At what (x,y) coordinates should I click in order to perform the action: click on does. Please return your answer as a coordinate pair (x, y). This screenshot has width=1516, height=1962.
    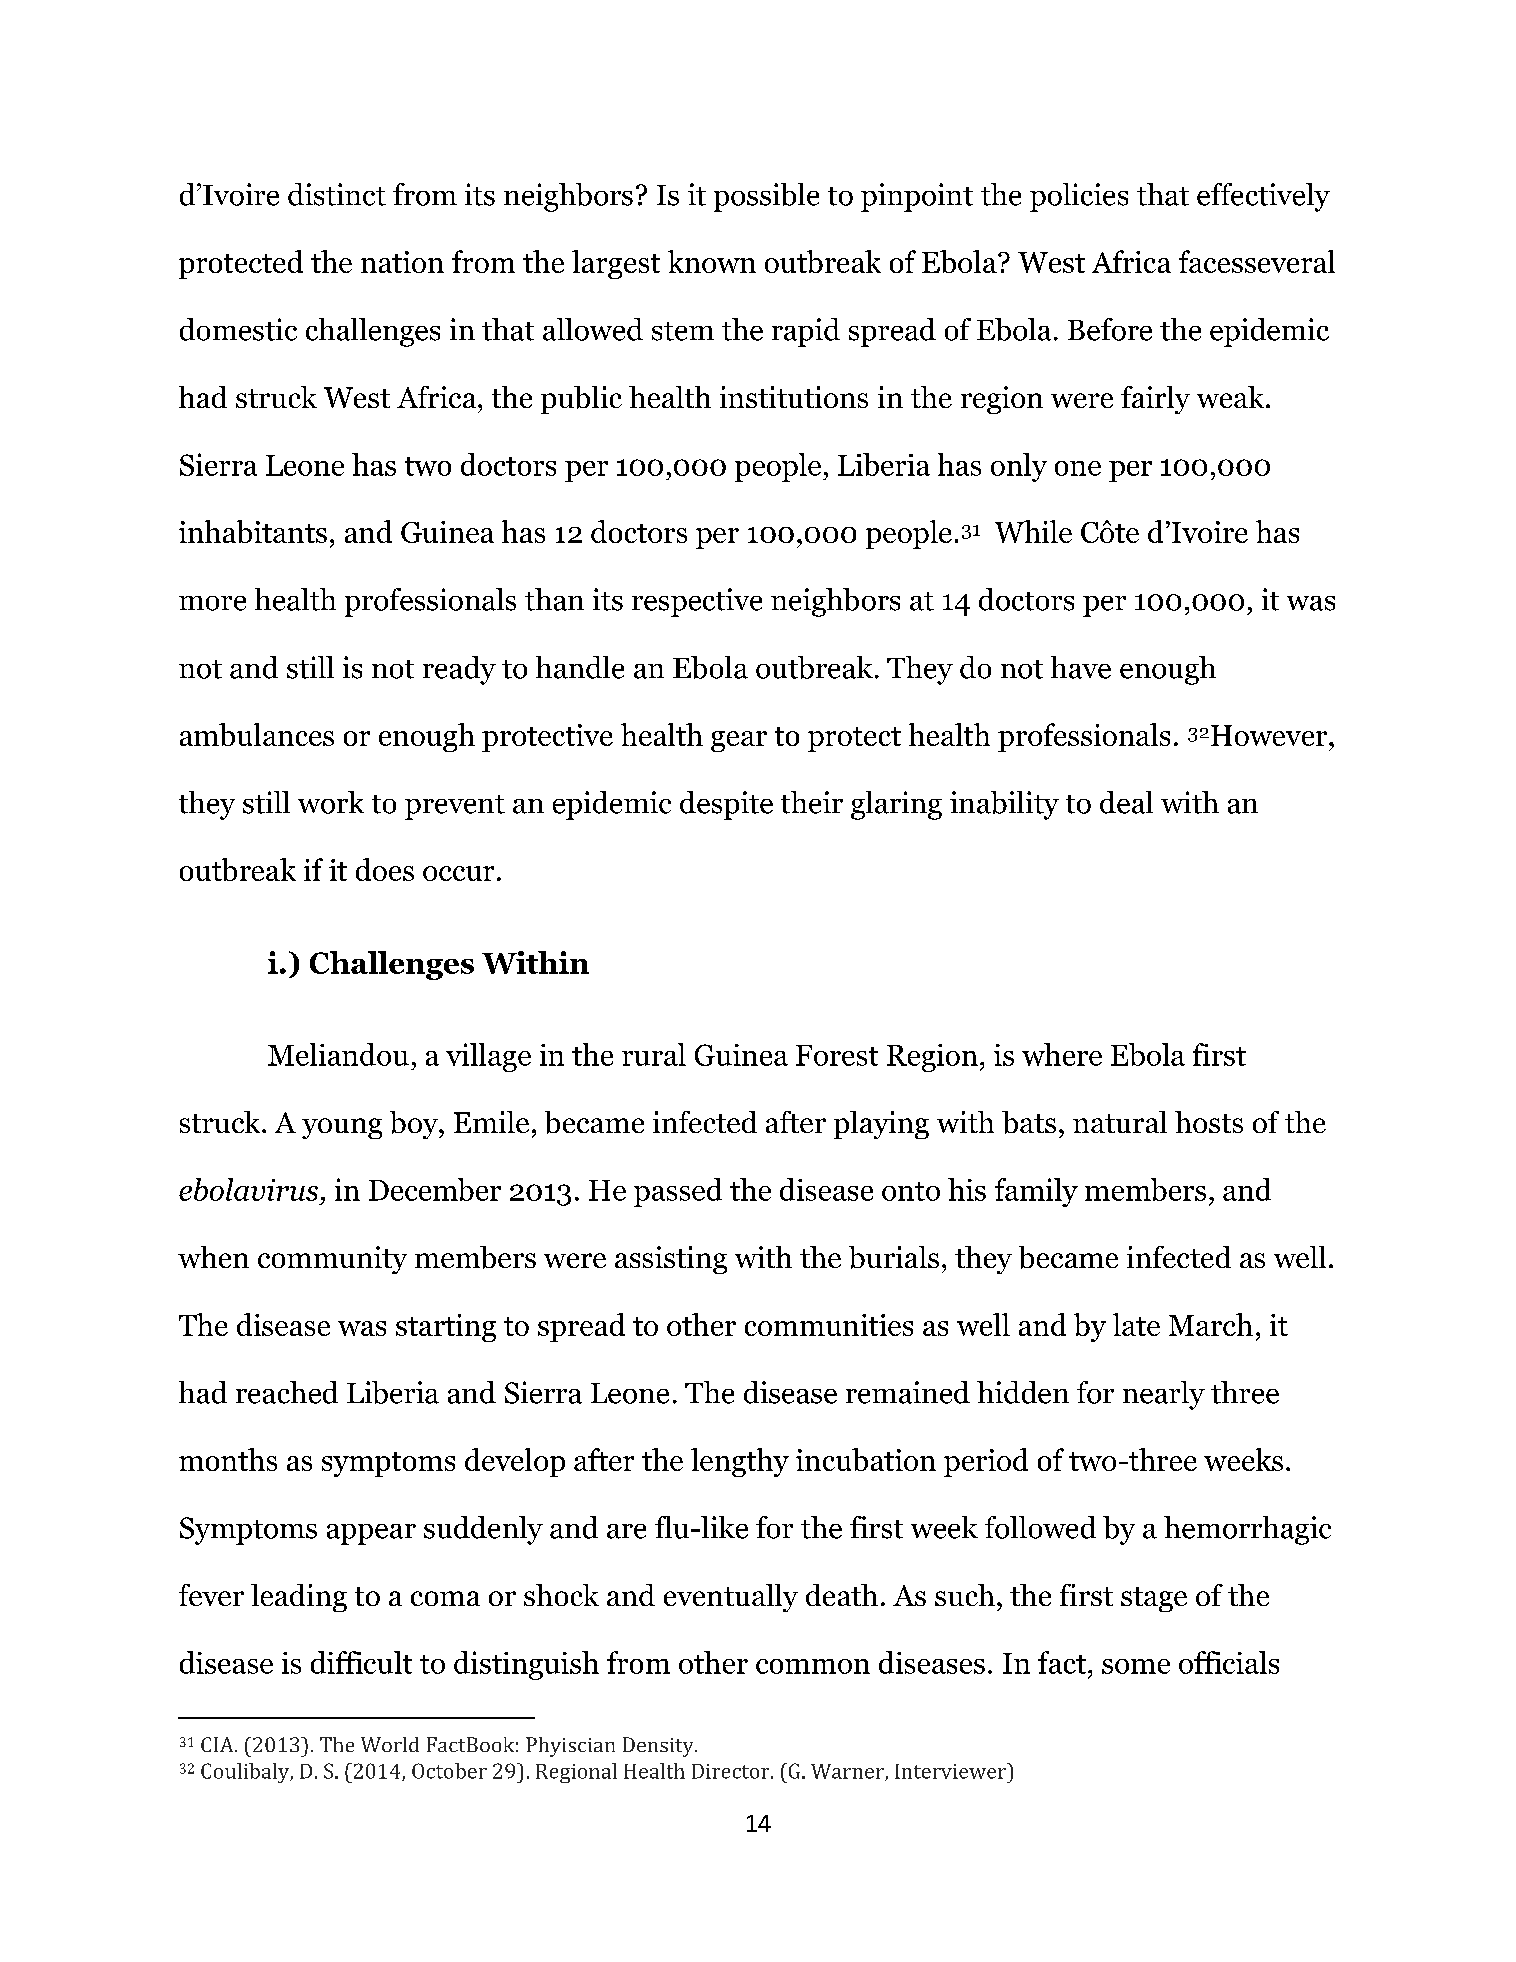
    Looking at the image, I should click on (385, 869).
